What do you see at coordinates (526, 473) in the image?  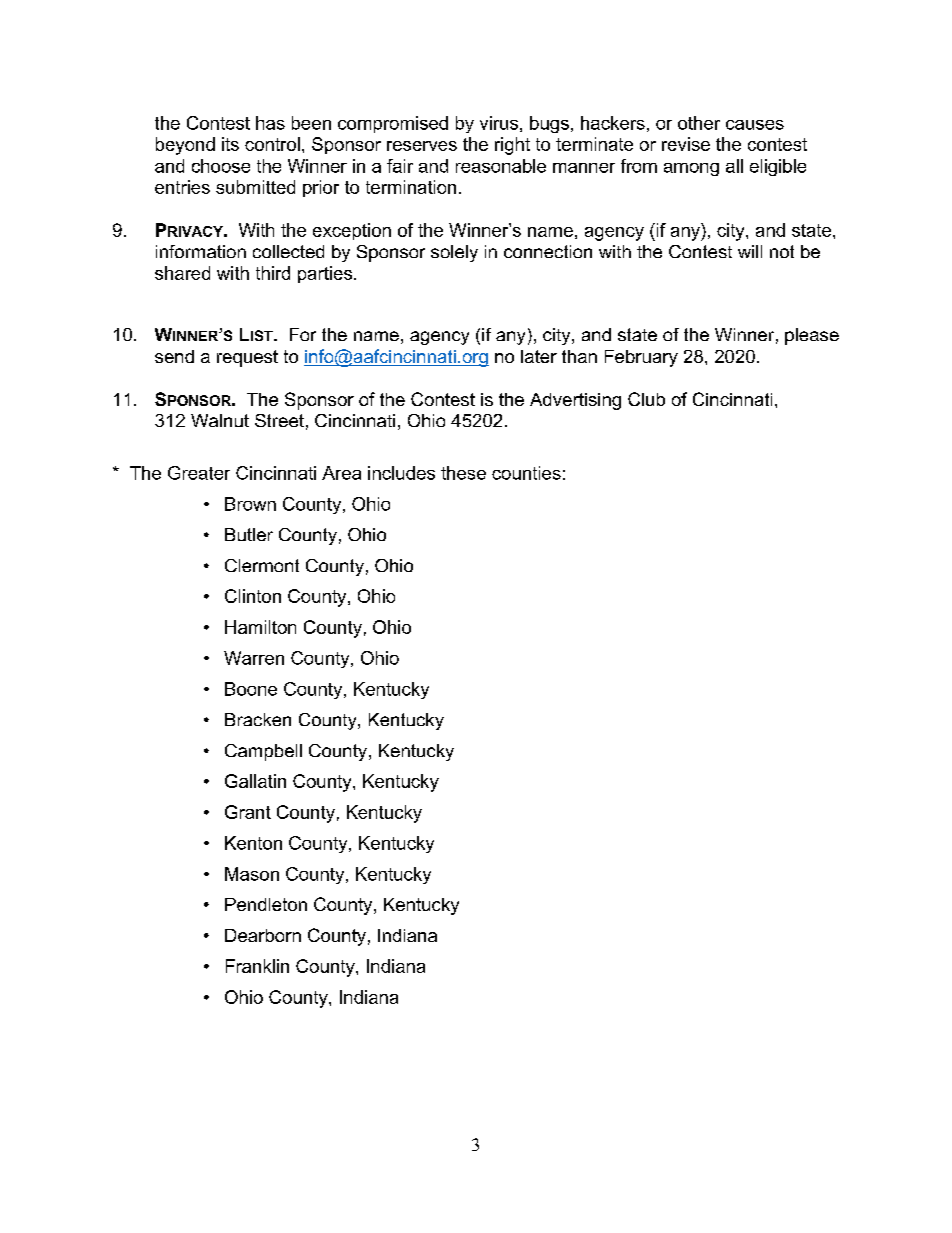 I see `counties` at bounding box center [526, 473].
